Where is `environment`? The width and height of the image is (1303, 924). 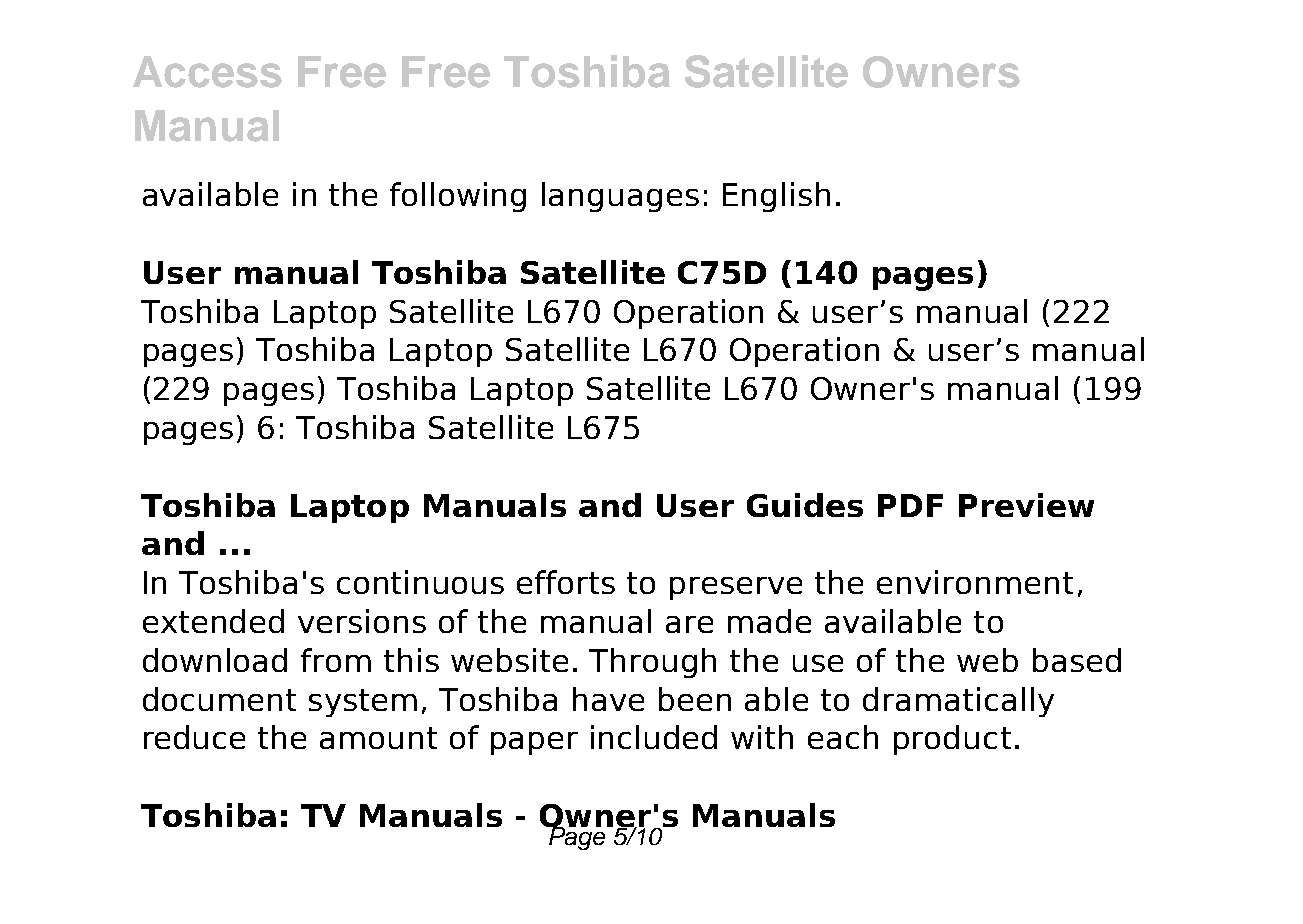
environment is located at coordinates (975, 582).
